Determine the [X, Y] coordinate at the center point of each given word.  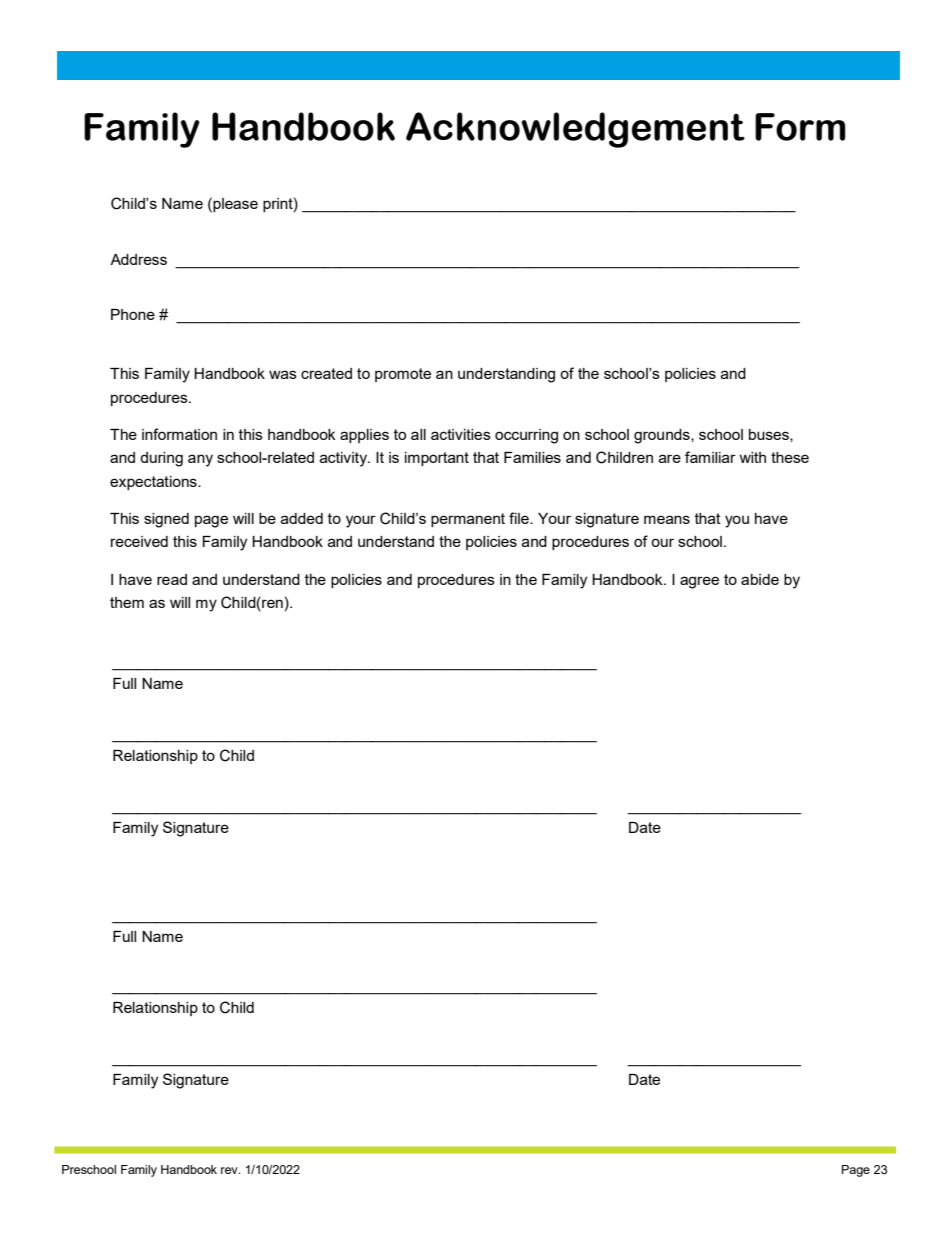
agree [699, 582]
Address [138, 259]
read [172, 579]
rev [230, 1170]
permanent [468, 520]
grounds [663, 436]
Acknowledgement [575, 130]
